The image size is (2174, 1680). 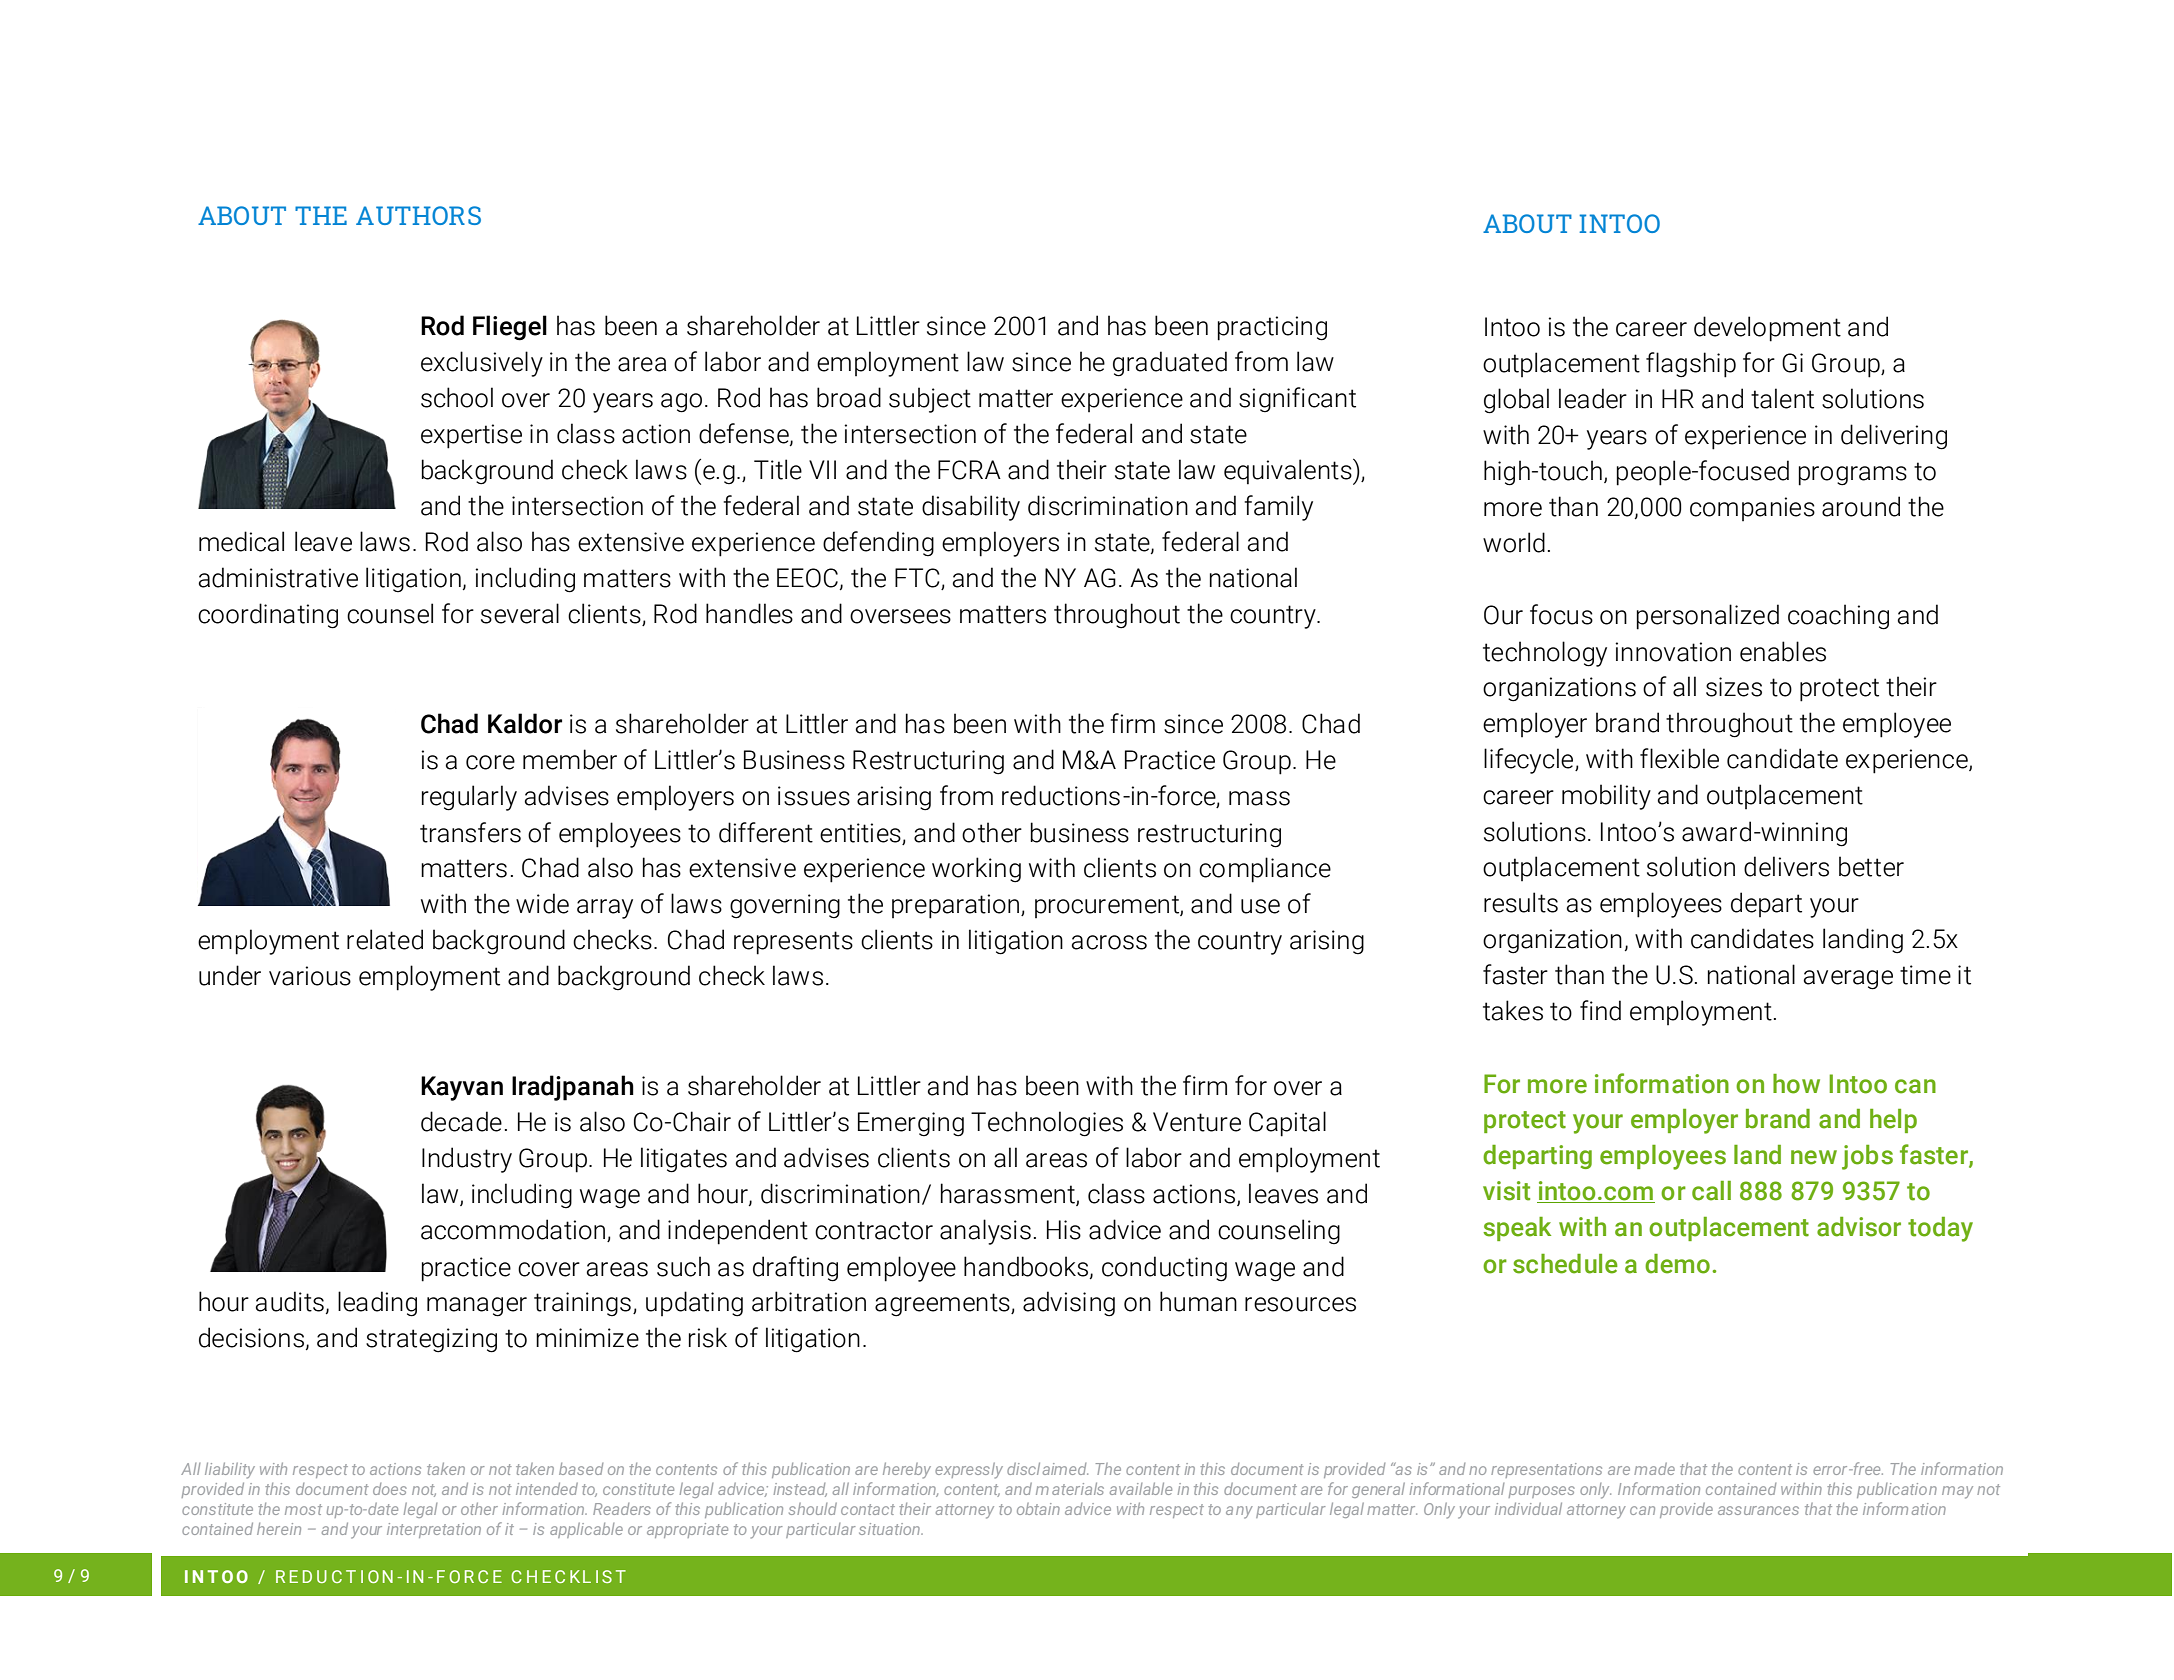 What do you see at coordinates (1767, 329) in the screenshot?
I see `development` at bounding box center [1767, 329].
